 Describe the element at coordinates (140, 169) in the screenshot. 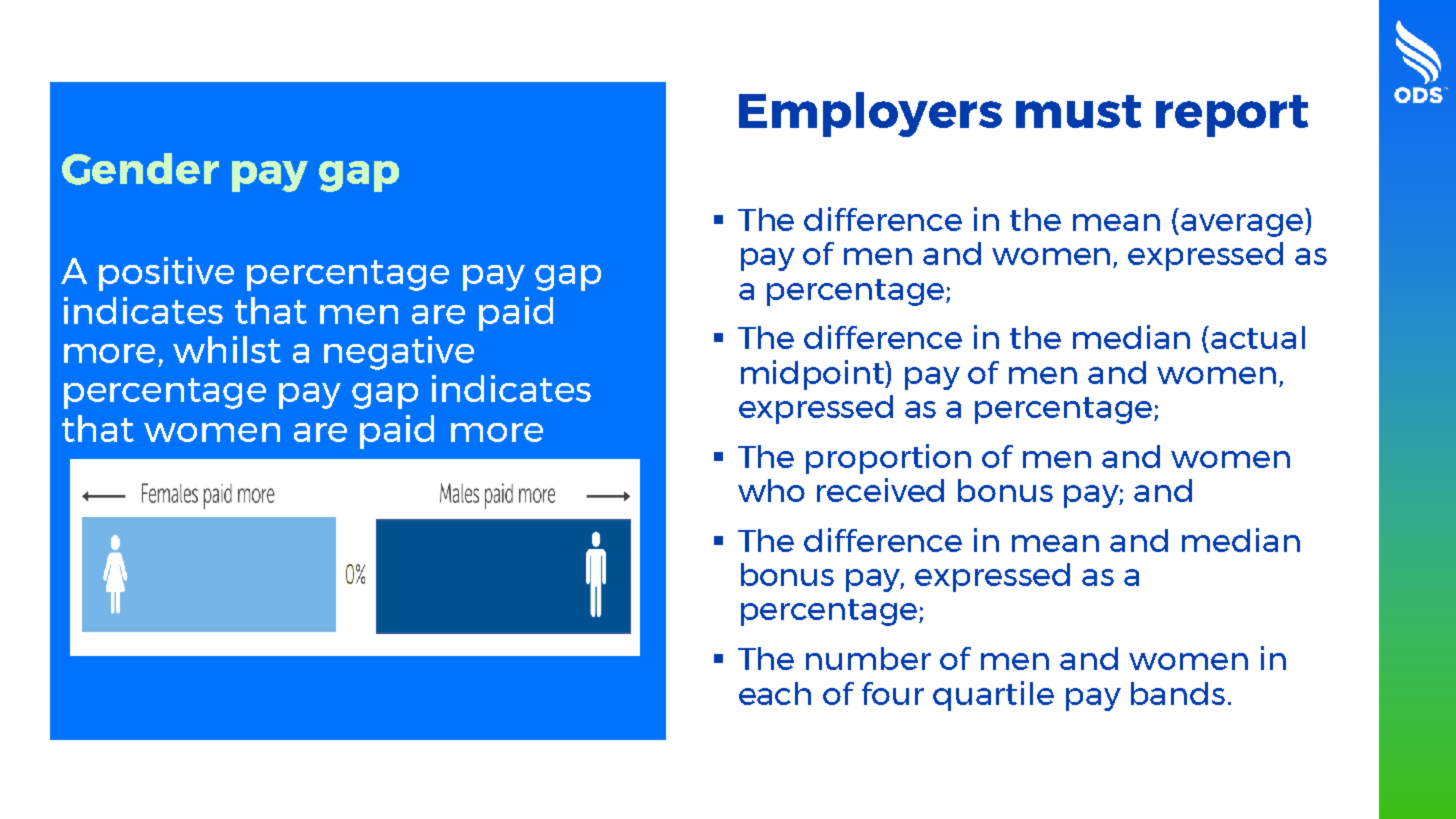

I see `Gender` at that location.
